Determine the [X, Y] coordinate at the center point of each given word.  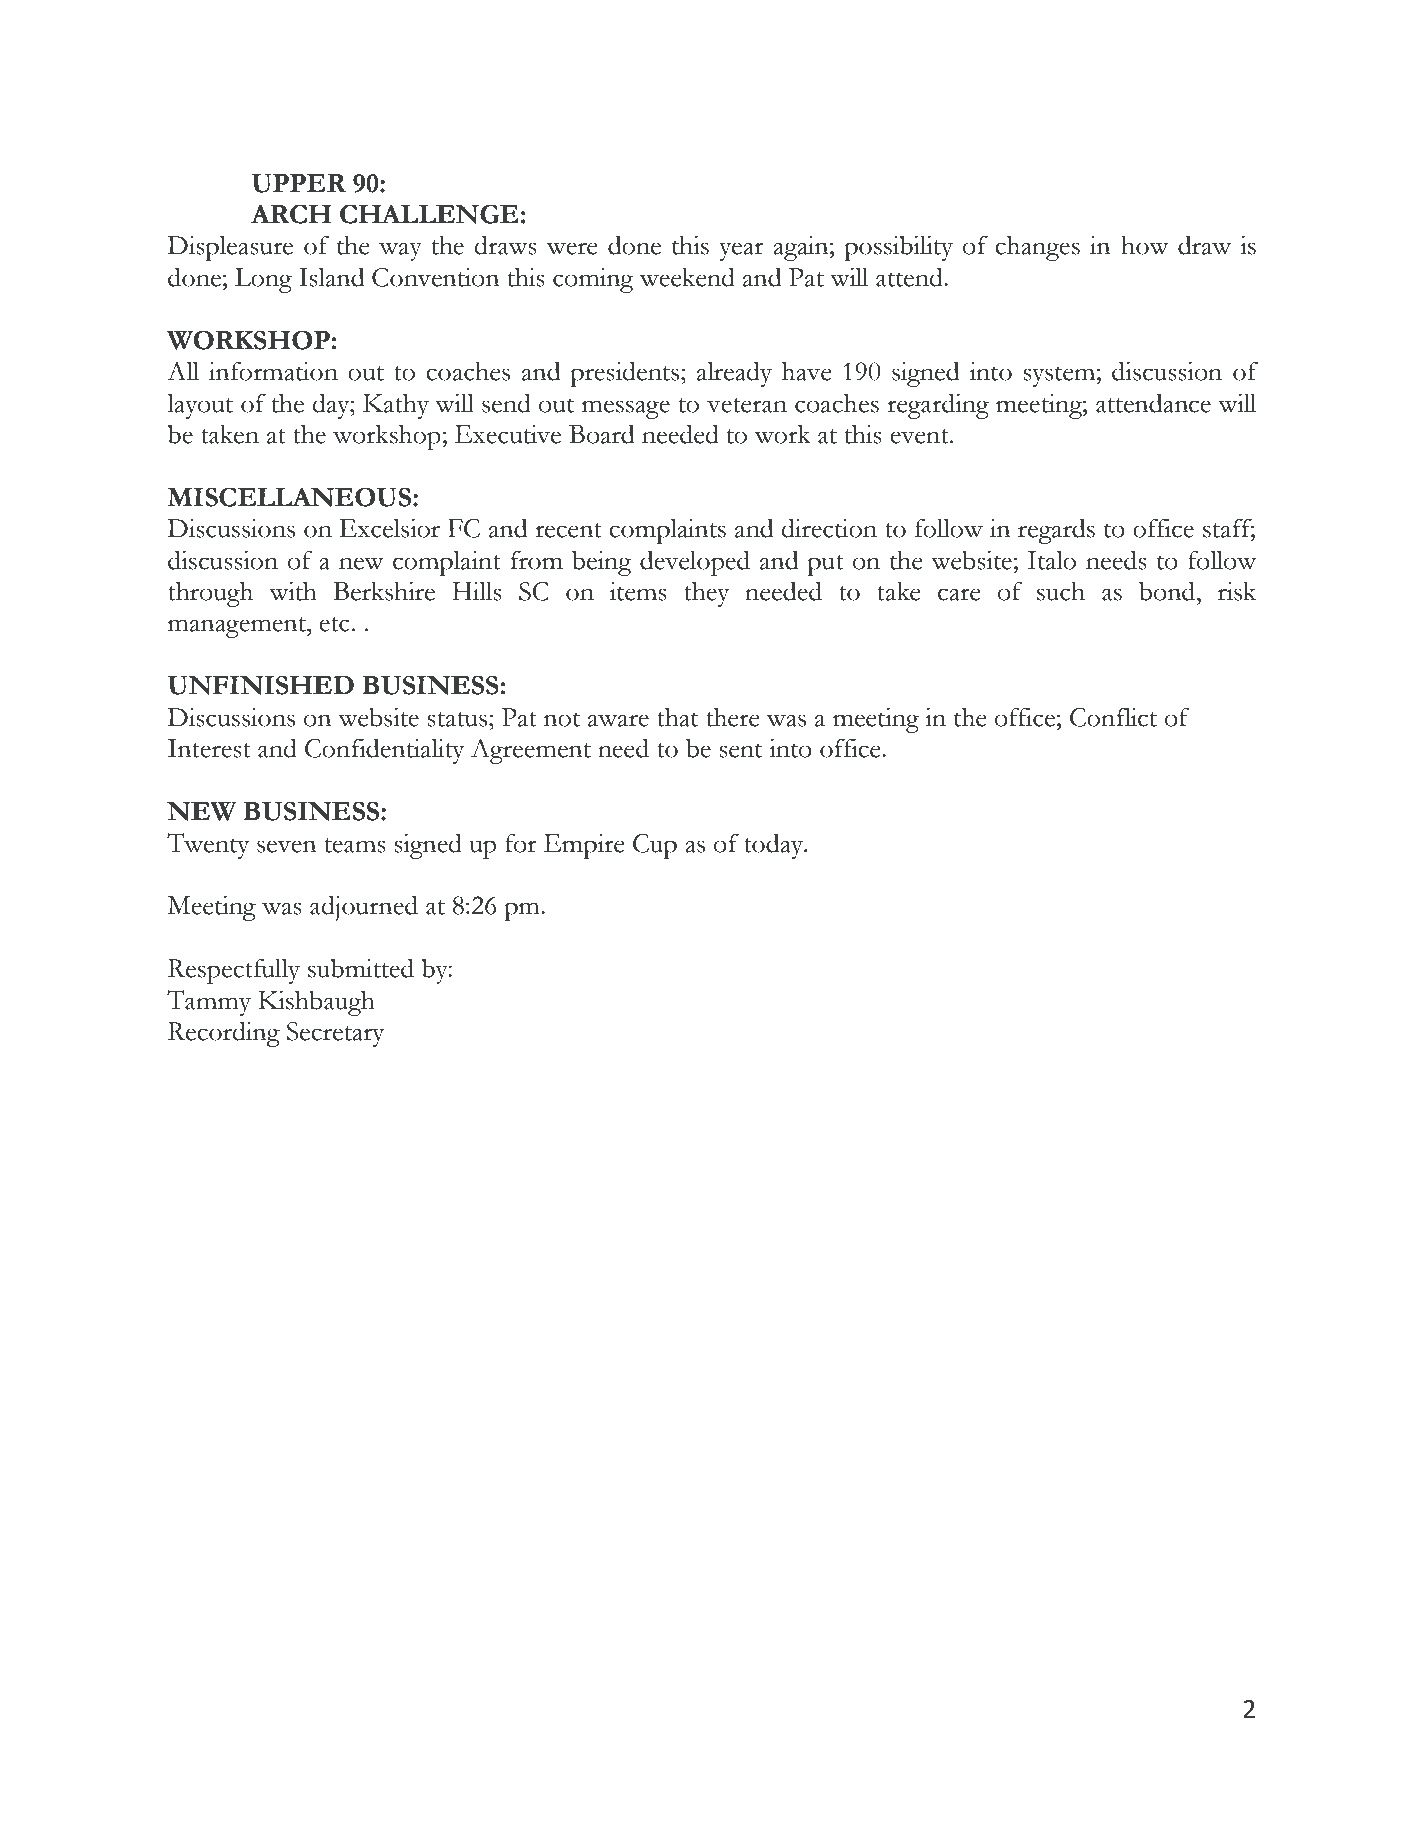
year [741, 251]
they [706, 594]
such [1061, 591]
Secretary [335, 1034]
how [1145, 245]
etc [334, 624]
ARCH [291, 214]
